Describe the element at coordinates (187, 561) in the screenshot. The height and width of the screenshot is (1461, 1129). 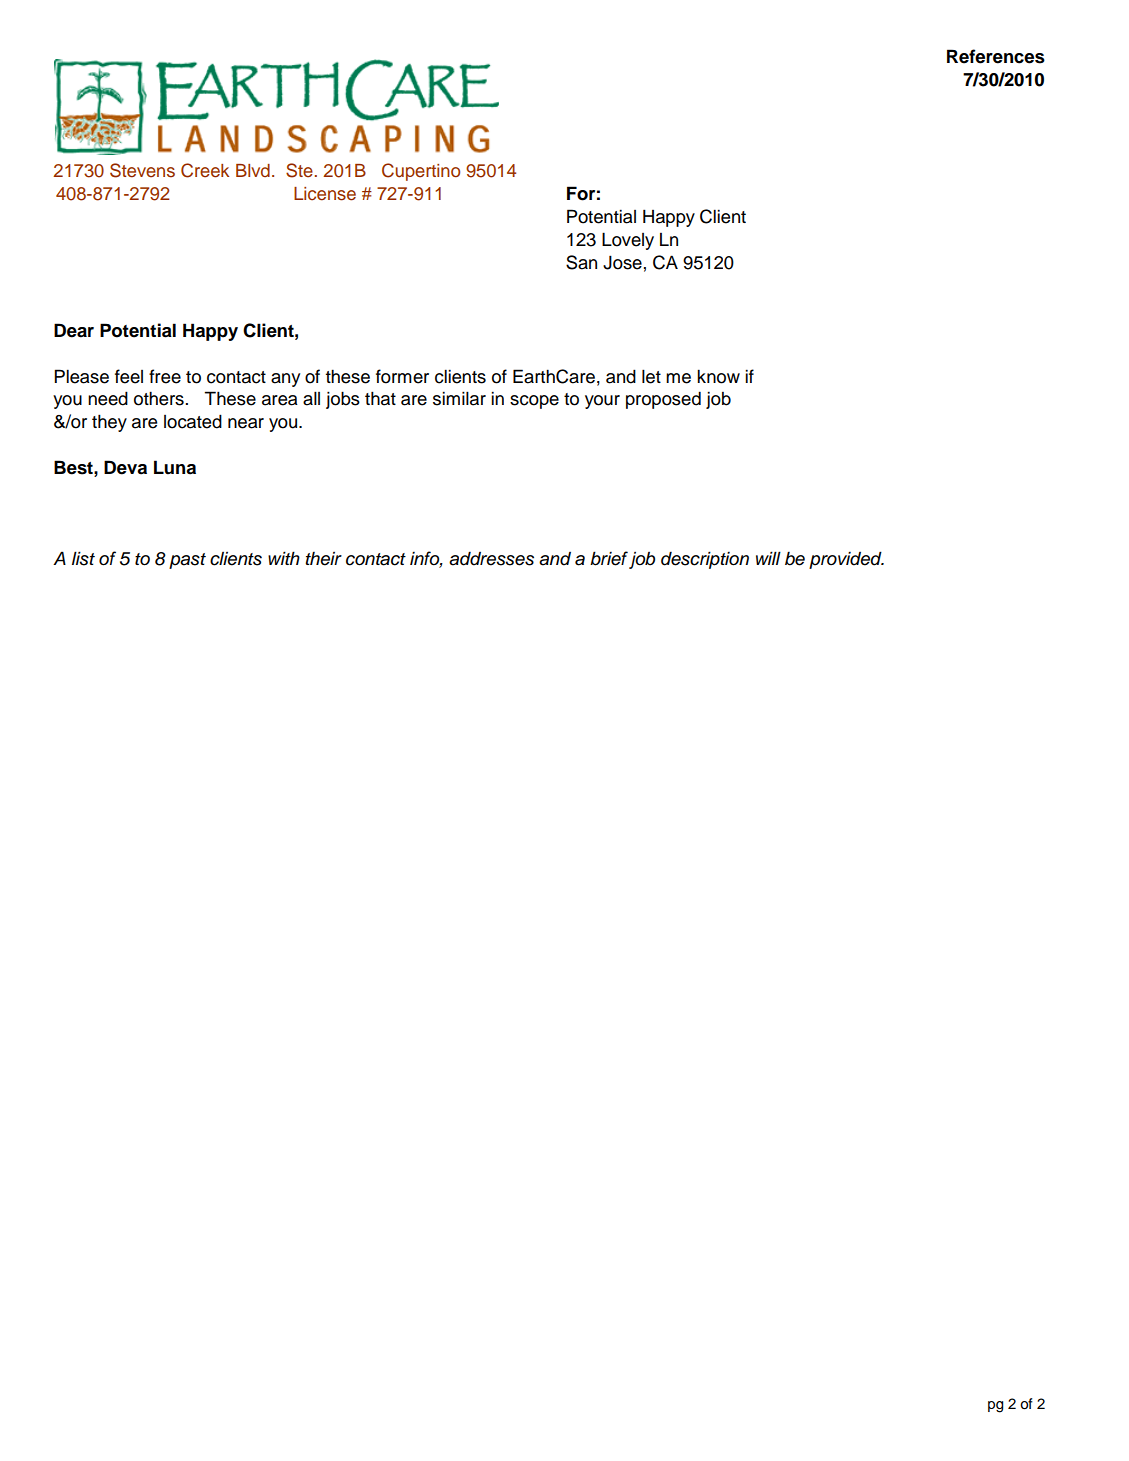
I see `past` at that location.
